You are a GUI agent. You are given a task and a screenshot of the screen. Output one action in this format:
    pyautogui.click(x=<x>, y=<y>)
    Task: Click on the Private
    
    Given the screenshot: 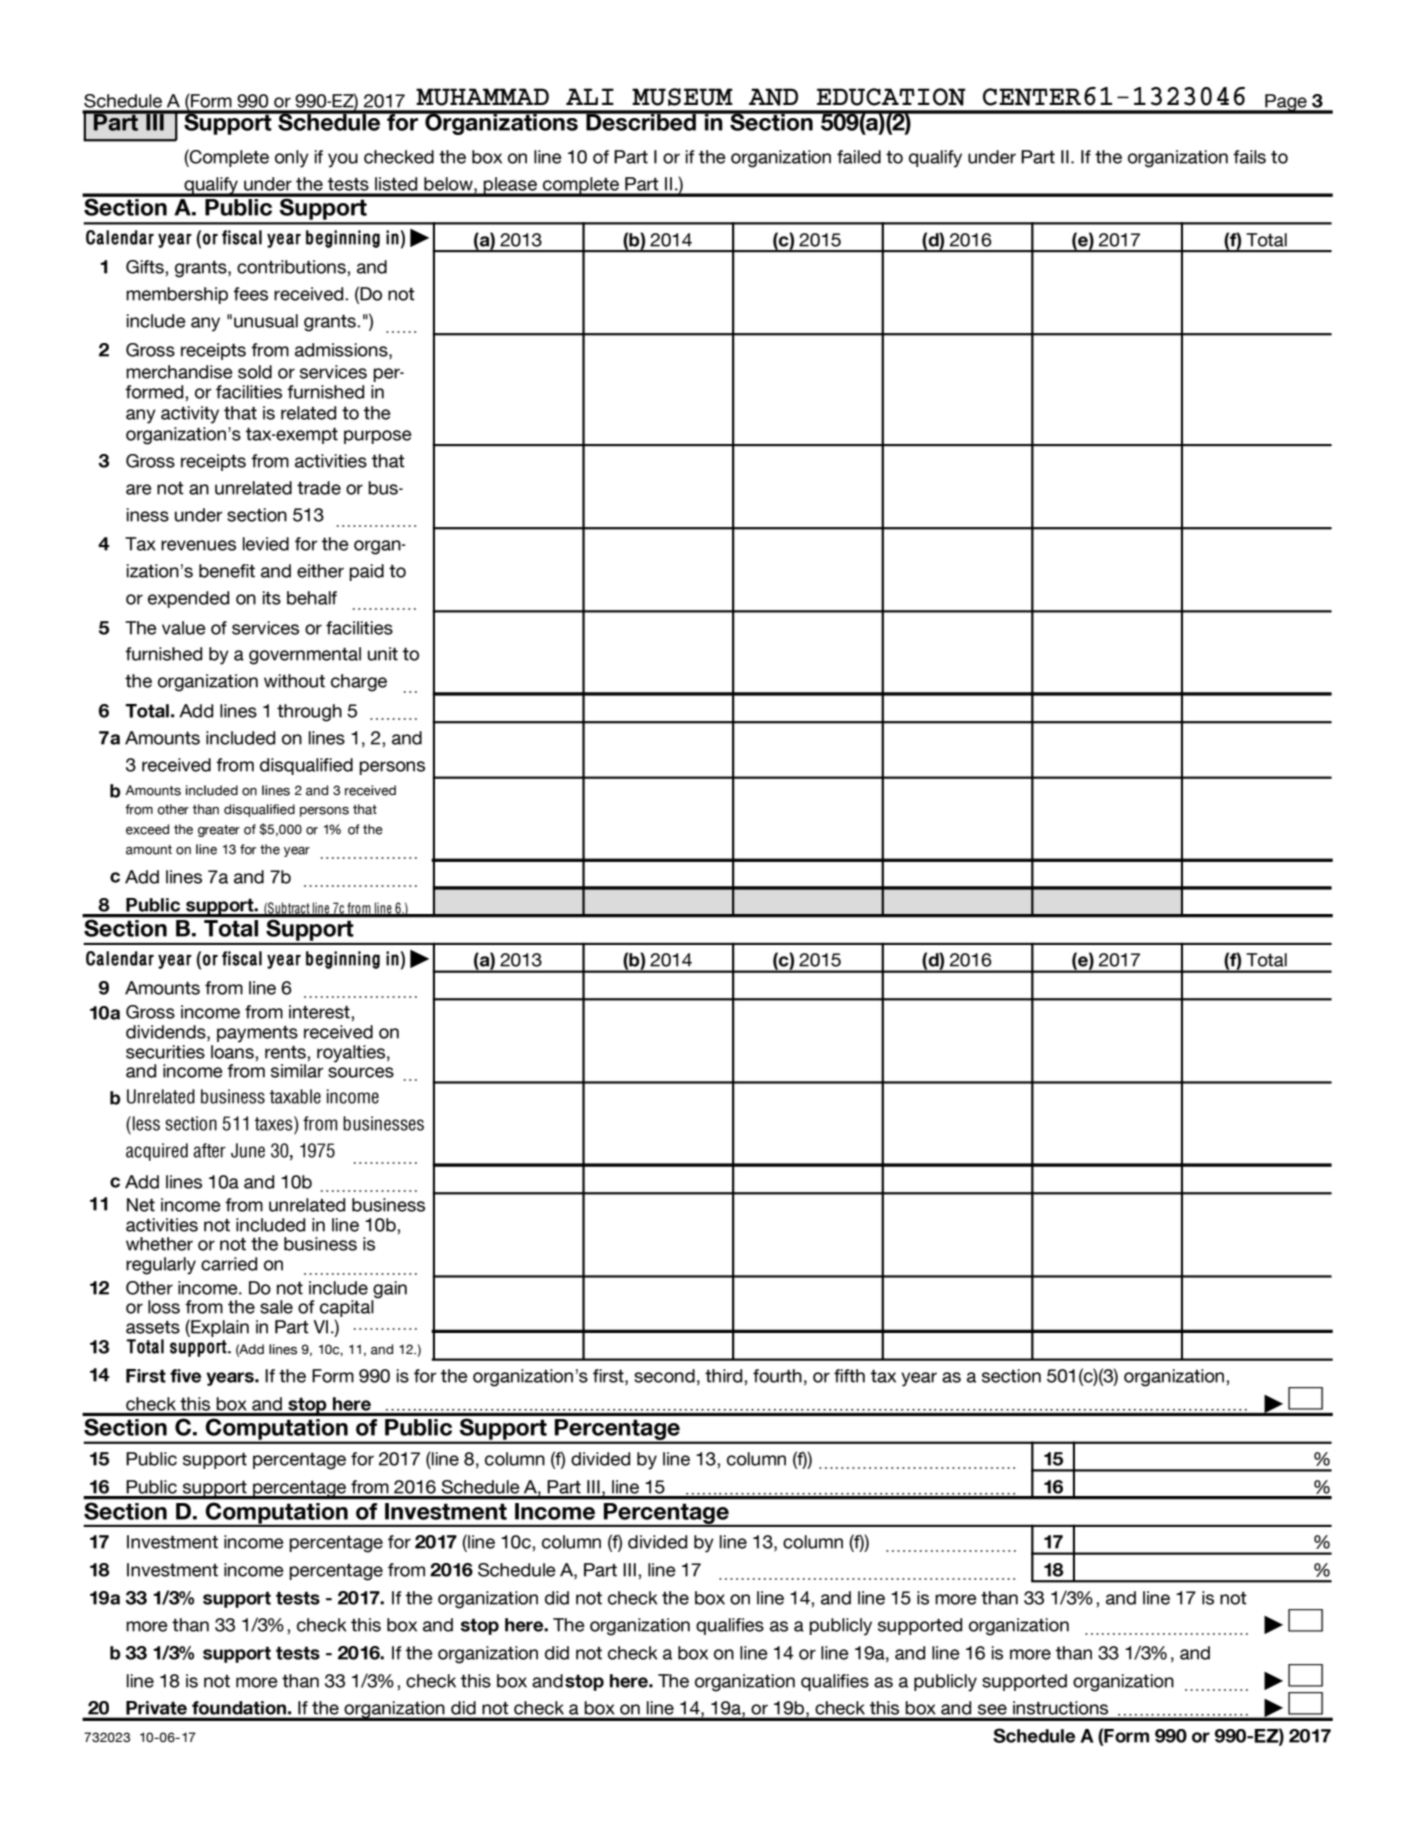 What is the action you would take?
    pyautogui.click(x=156, y=1708)
